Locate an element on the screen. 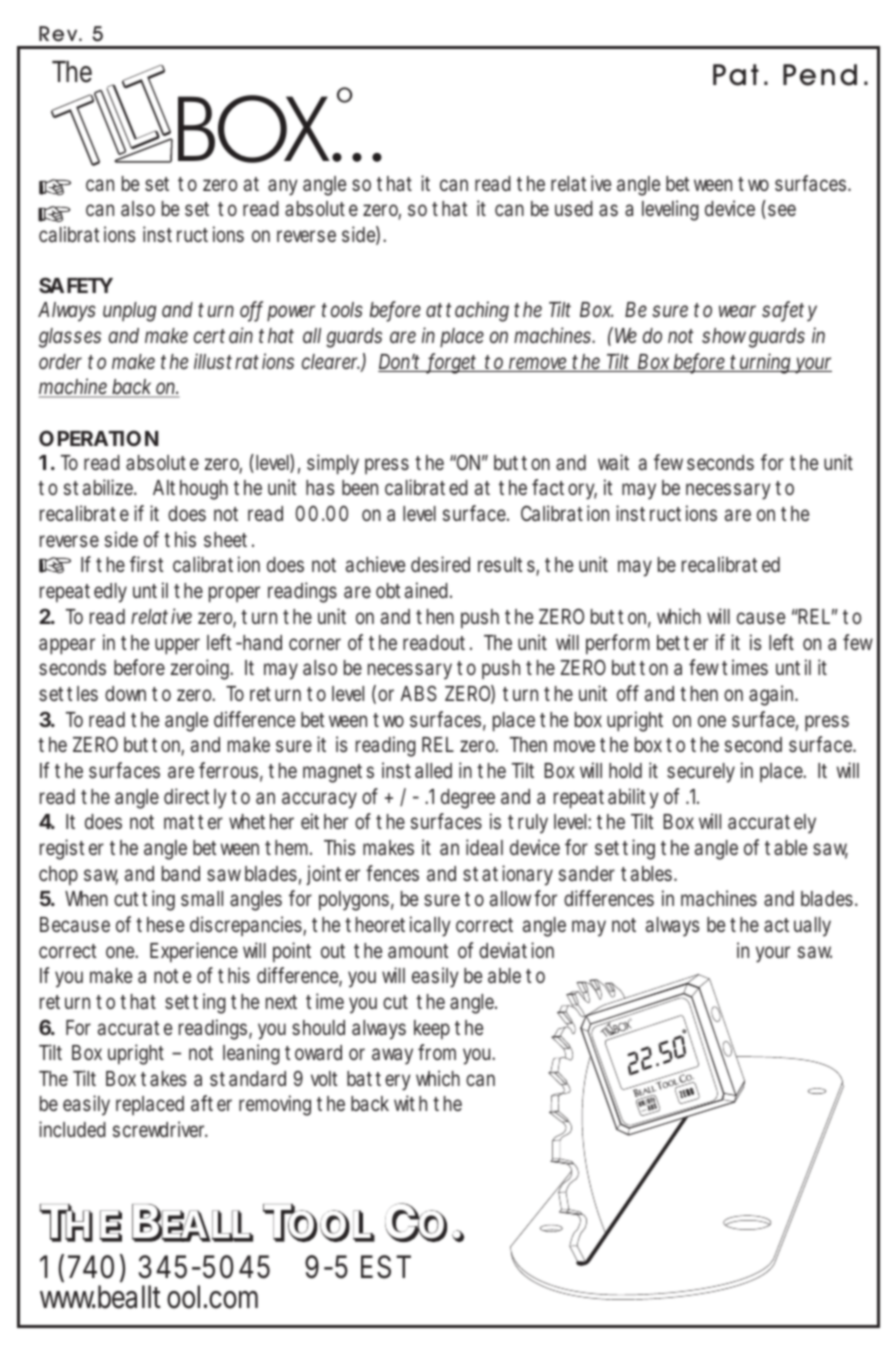  EST is located at coordinates (386, 1267).
